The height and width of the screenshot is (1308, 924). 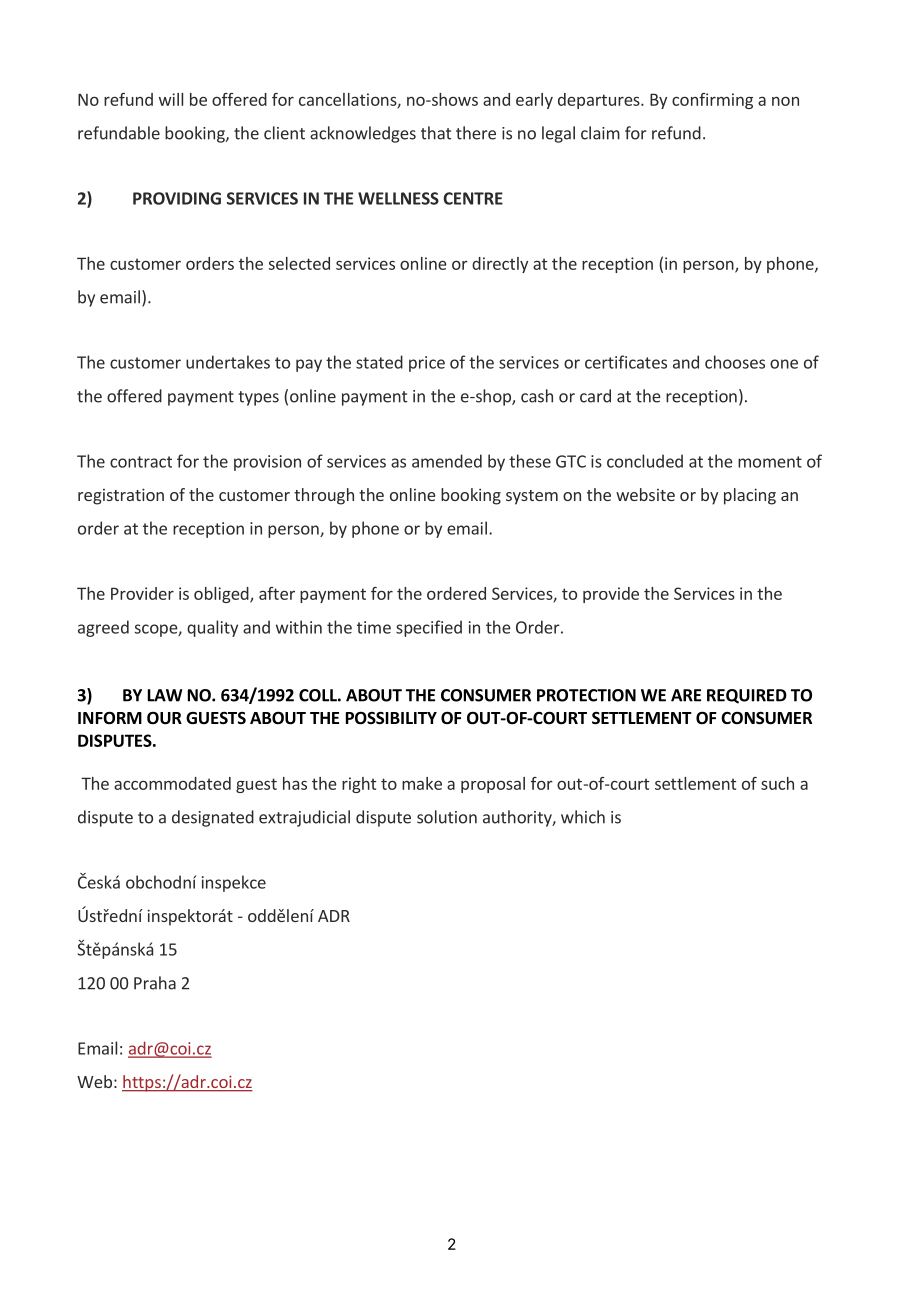 I want to click on that, so click(x=436, y=133).
